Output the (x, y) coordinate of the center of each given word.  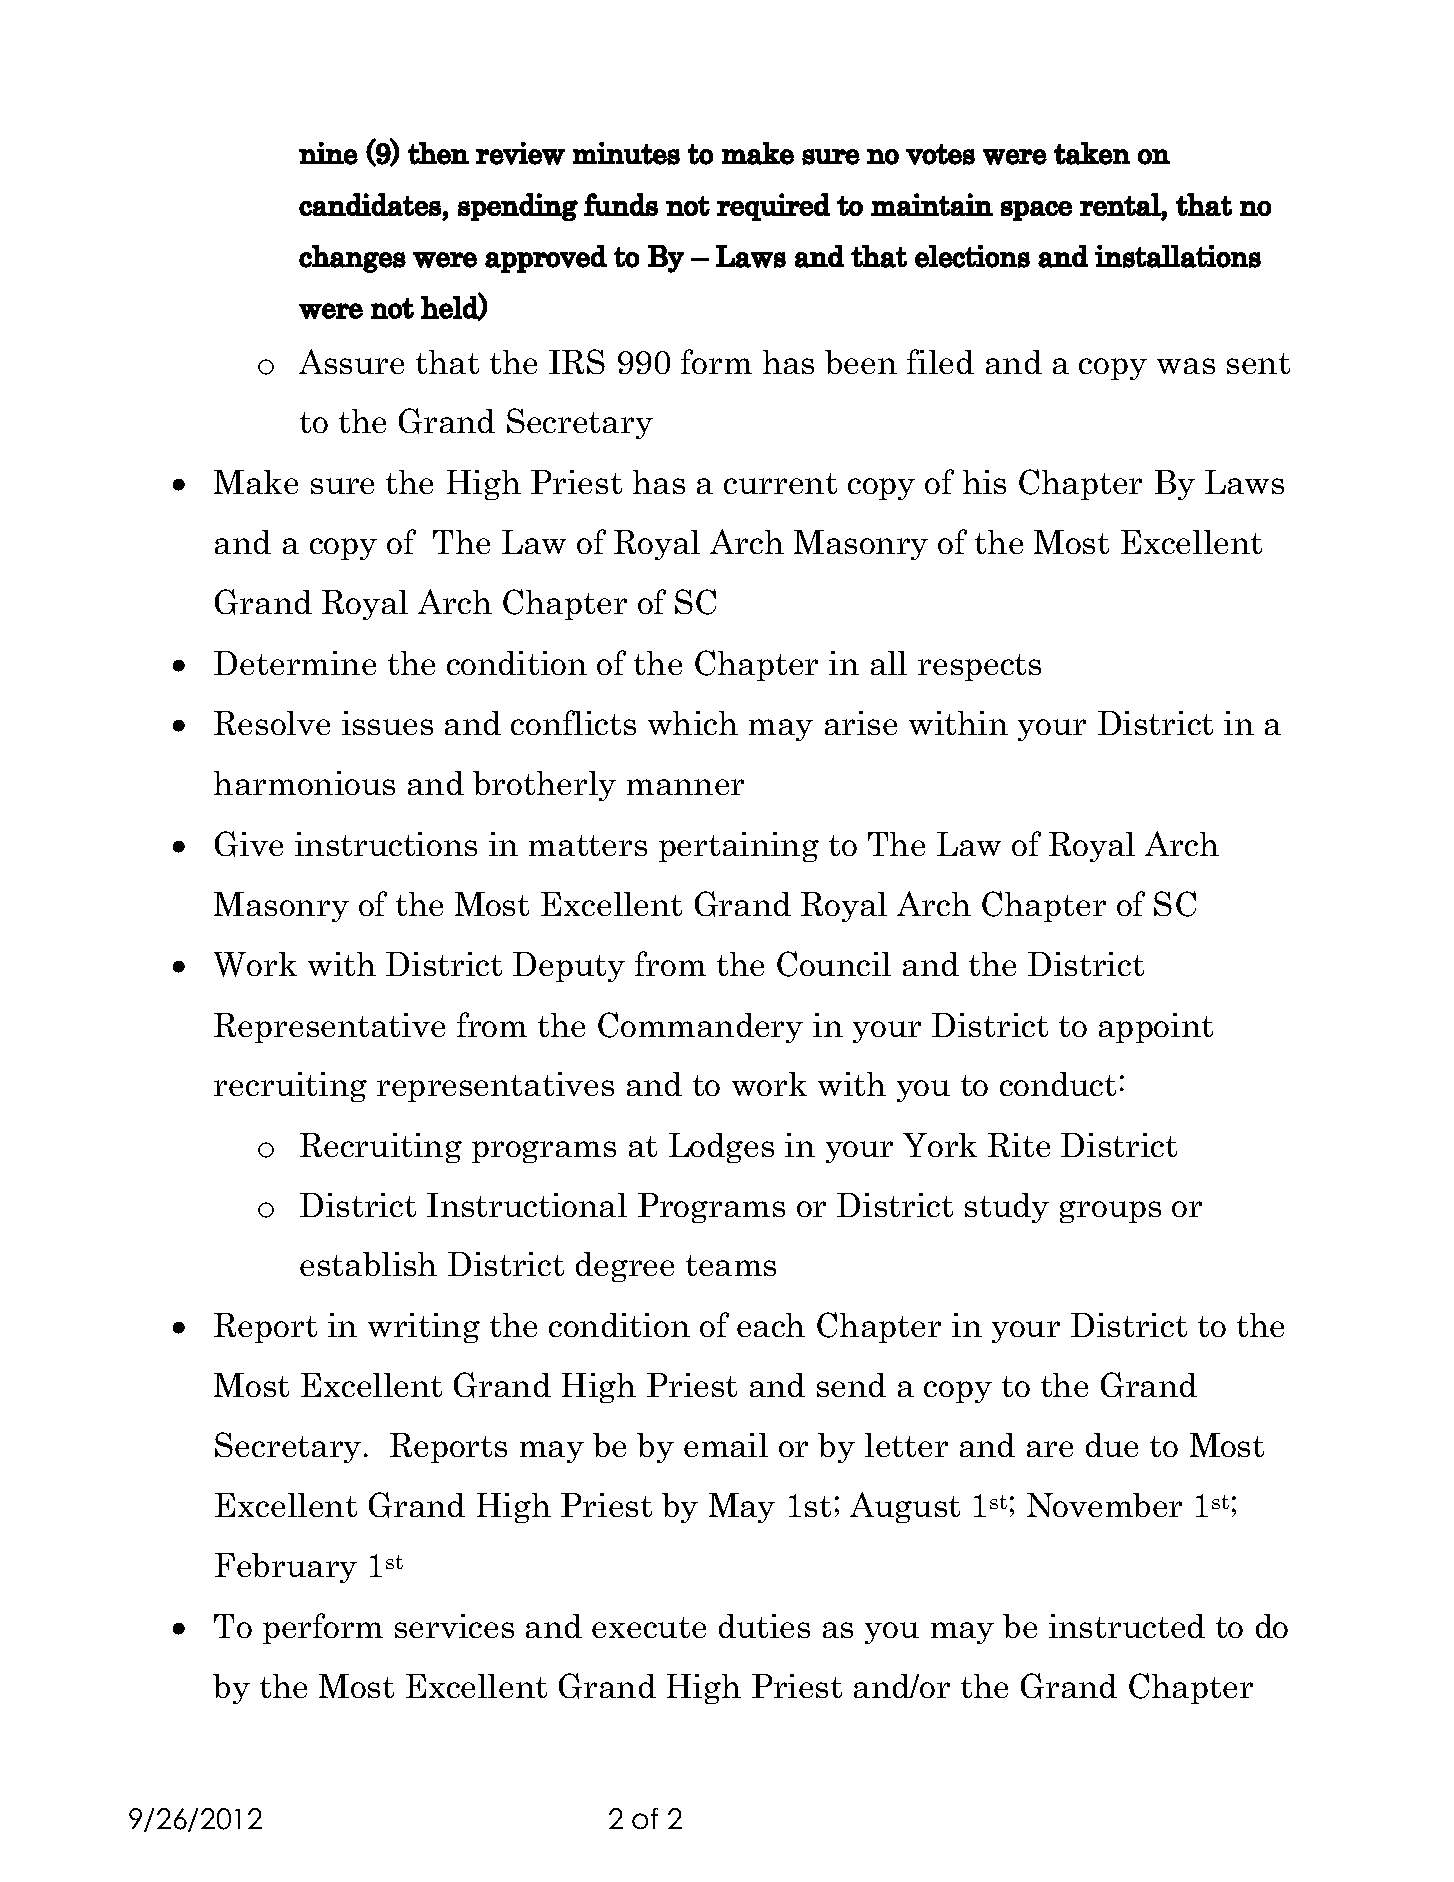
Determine (295, 663)
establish (368, 1264)
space (1036, 211)
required (773, 207)
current (780, 483)
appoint (1156, 1028)
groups (1110, 1212)
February (286, 1568)
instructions (386, 844)
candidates (370, 204)
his (984, 482)
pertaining (739, 847)
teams (731, 1265)
